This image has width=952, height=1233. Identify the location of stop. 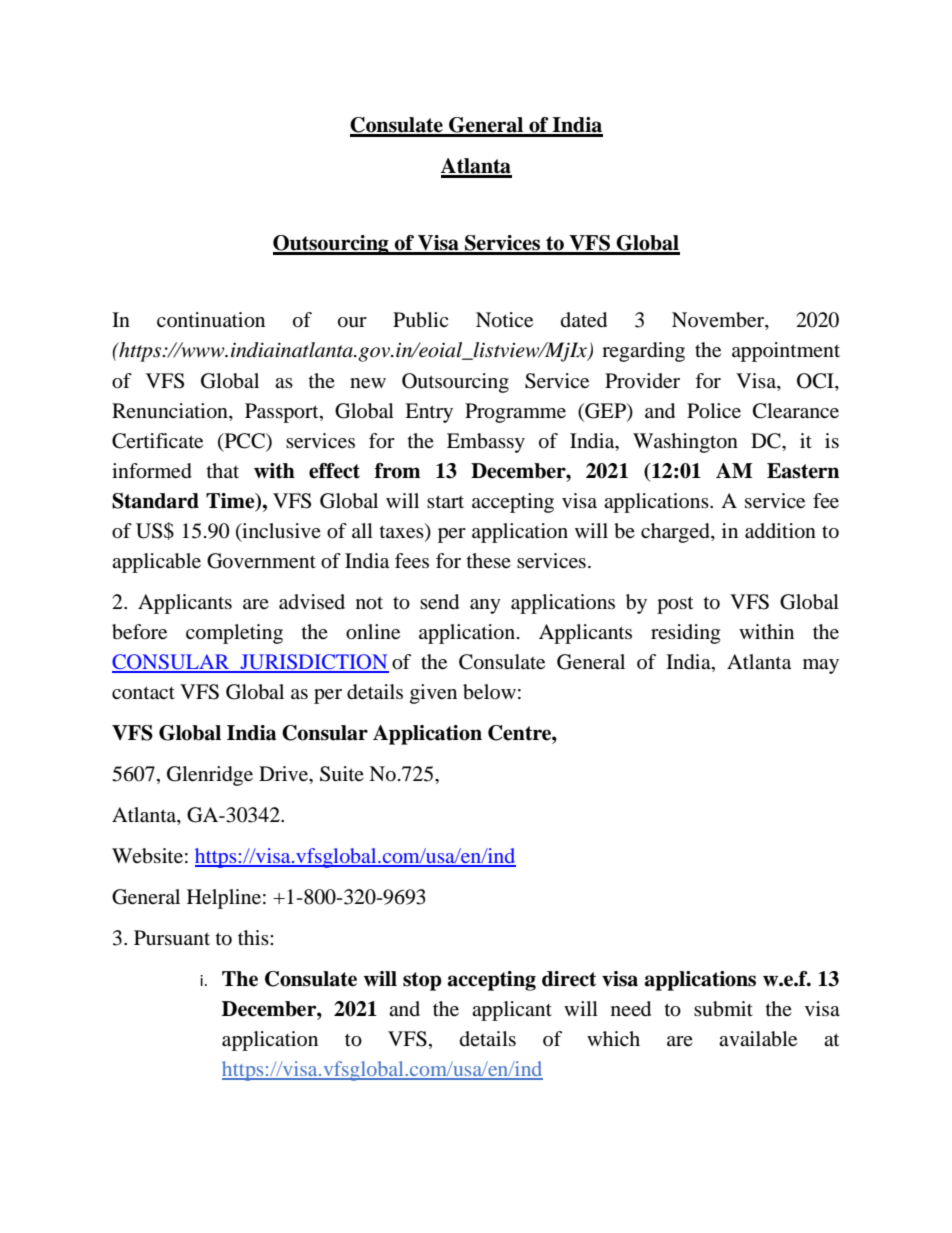
(422, 981).
